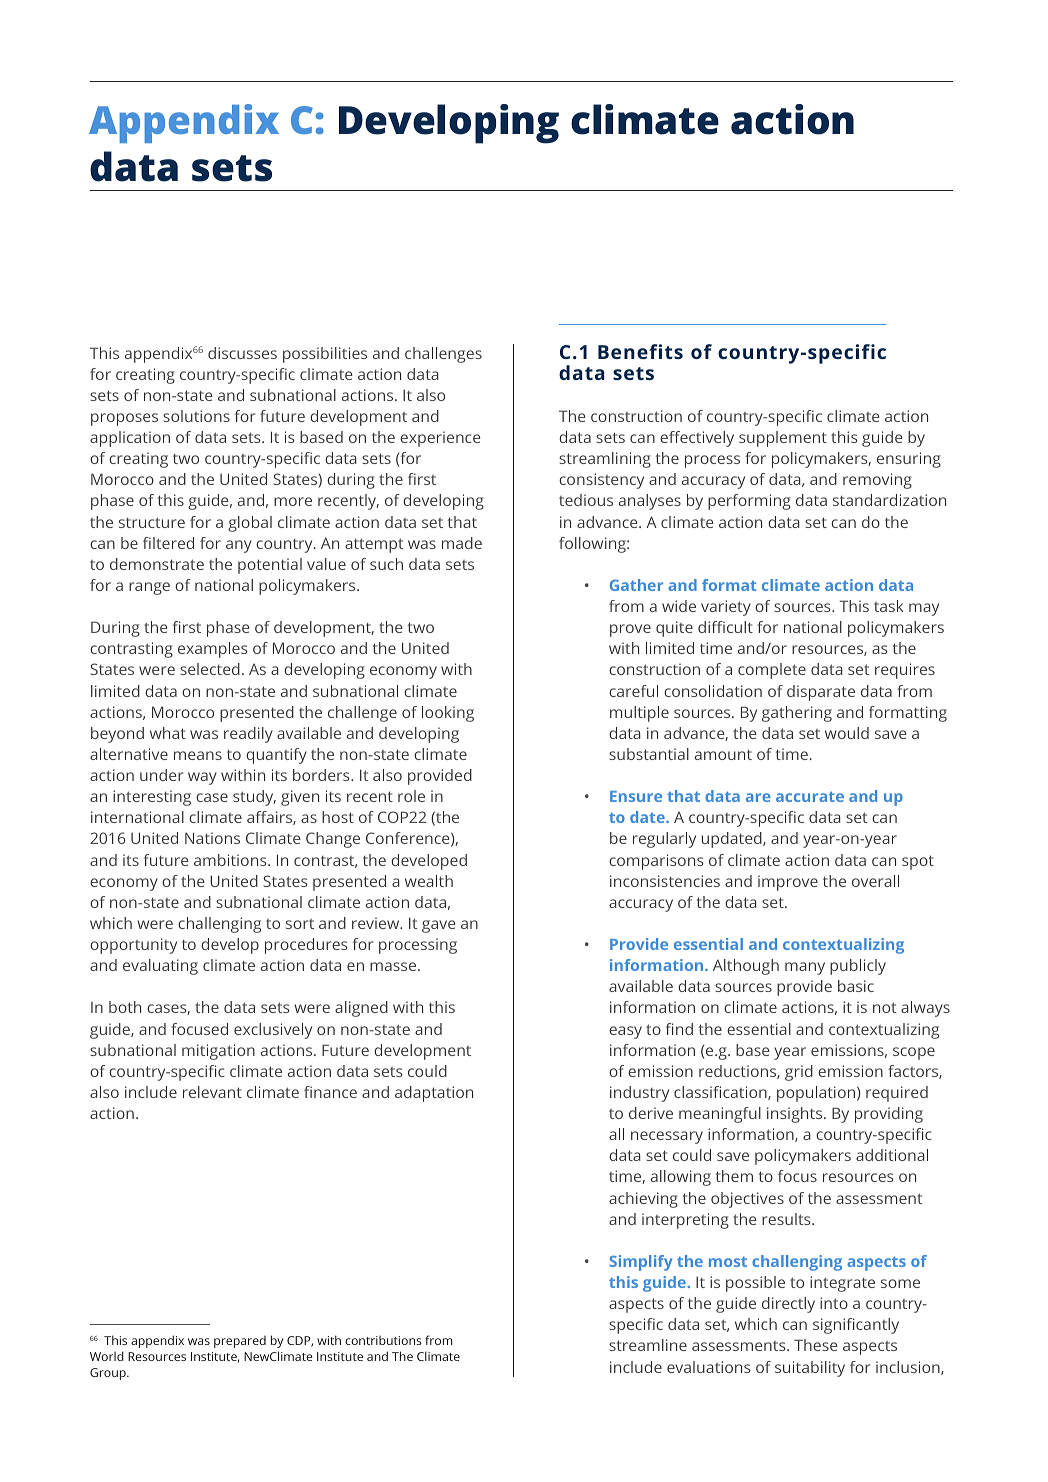 This document has height=1482, width=1048. Describe the element at coordinates (816, 1345) in the document. I see `These` at that location.
